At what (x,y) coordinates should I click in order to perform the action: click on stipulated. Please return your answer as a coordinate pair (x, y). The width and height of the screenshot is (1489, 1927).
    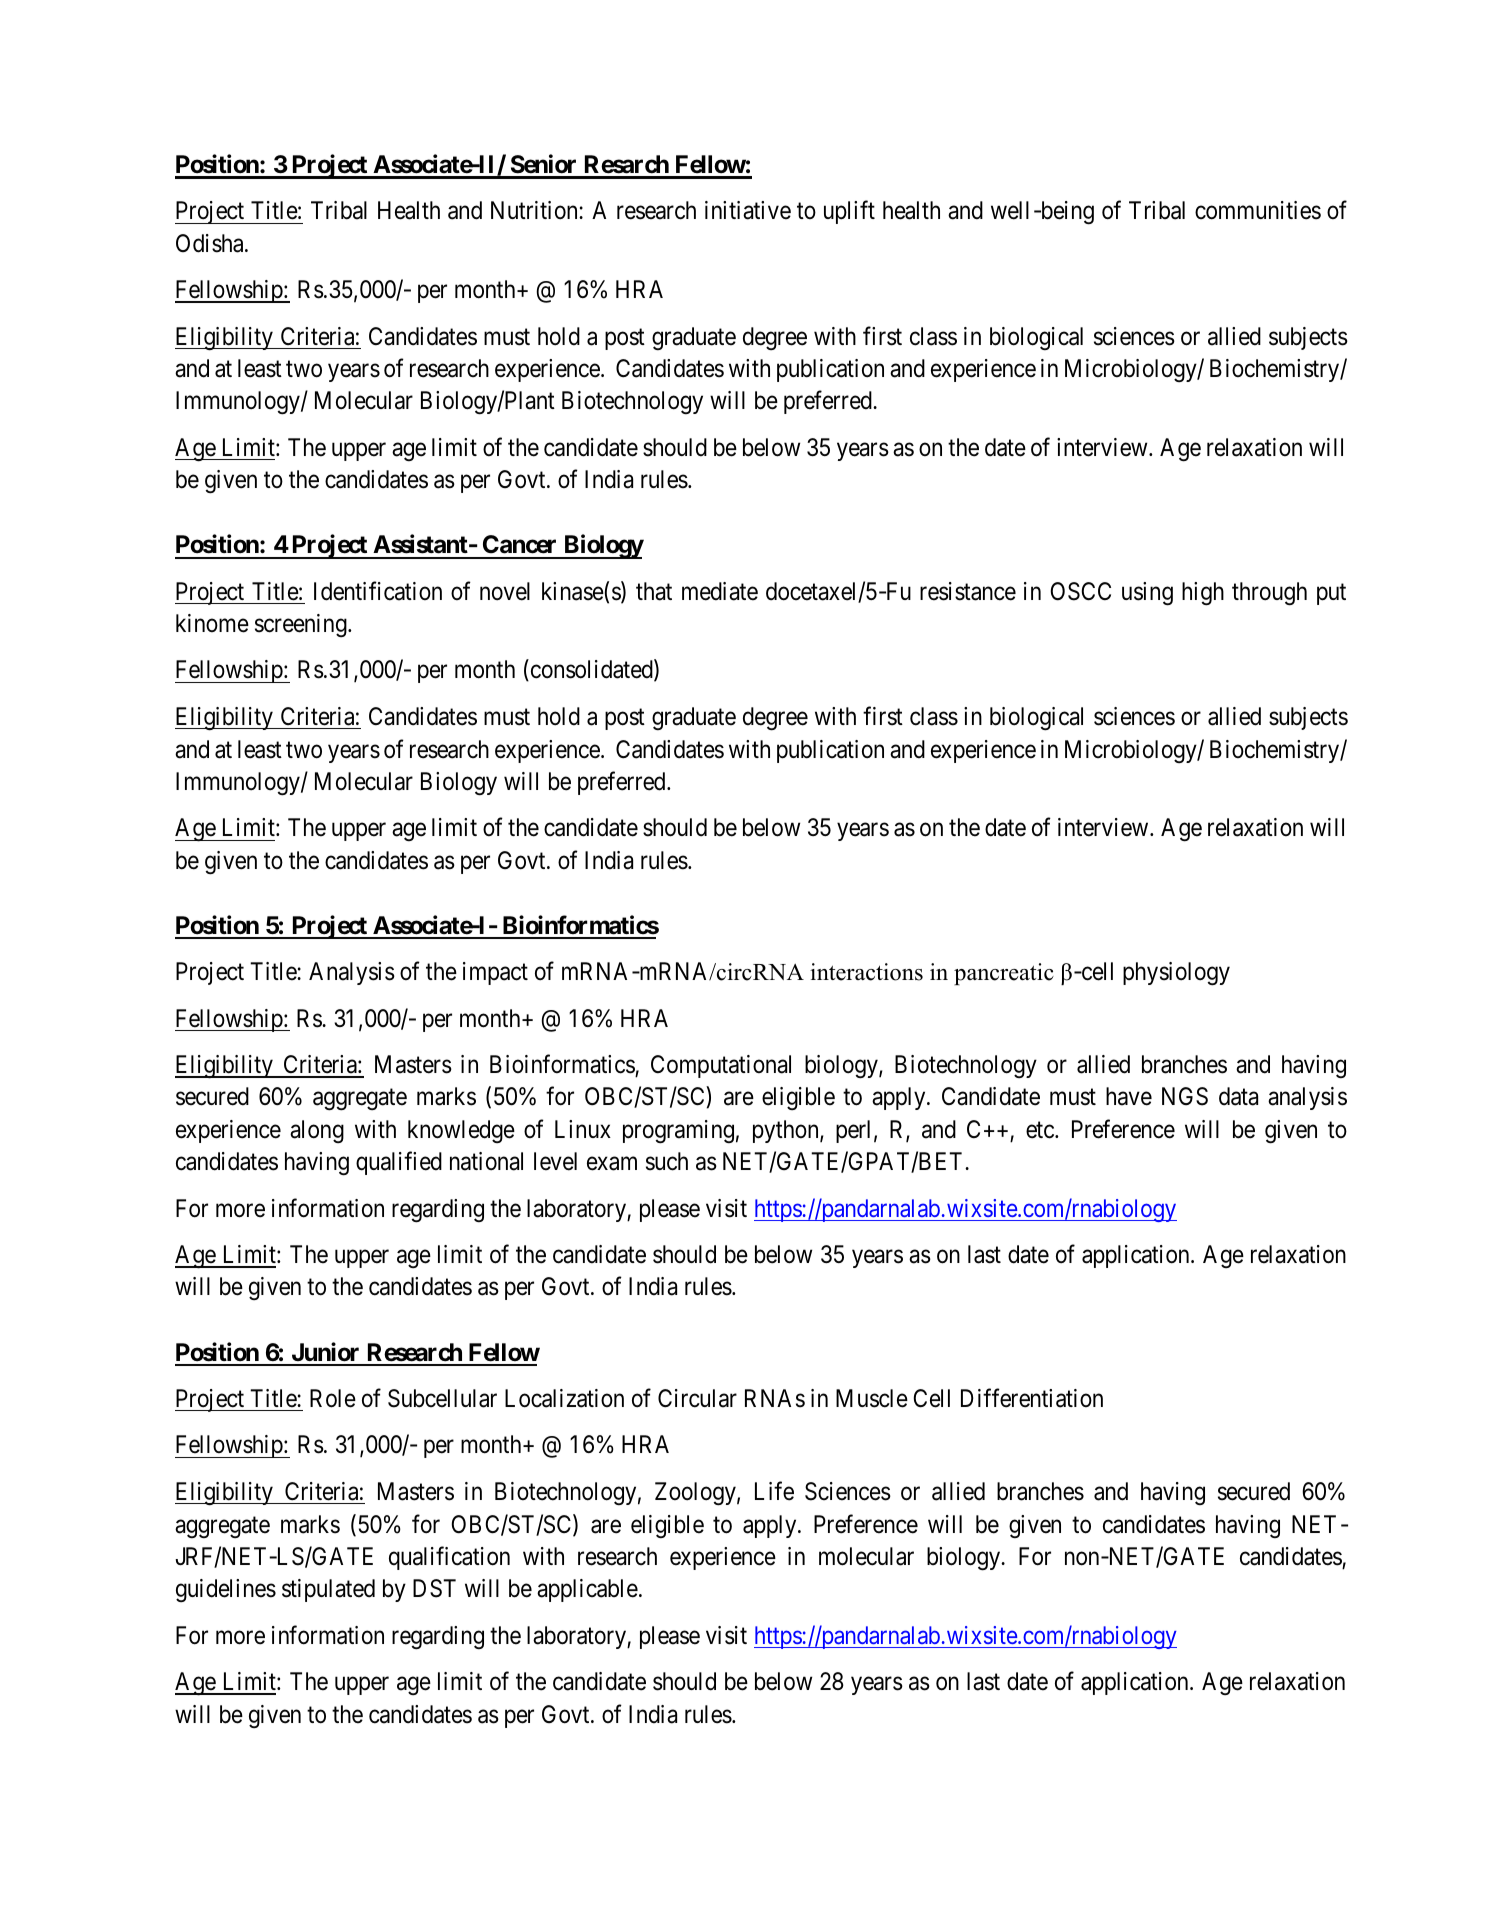
    Looking at the image, I should click on (328, 1590).
